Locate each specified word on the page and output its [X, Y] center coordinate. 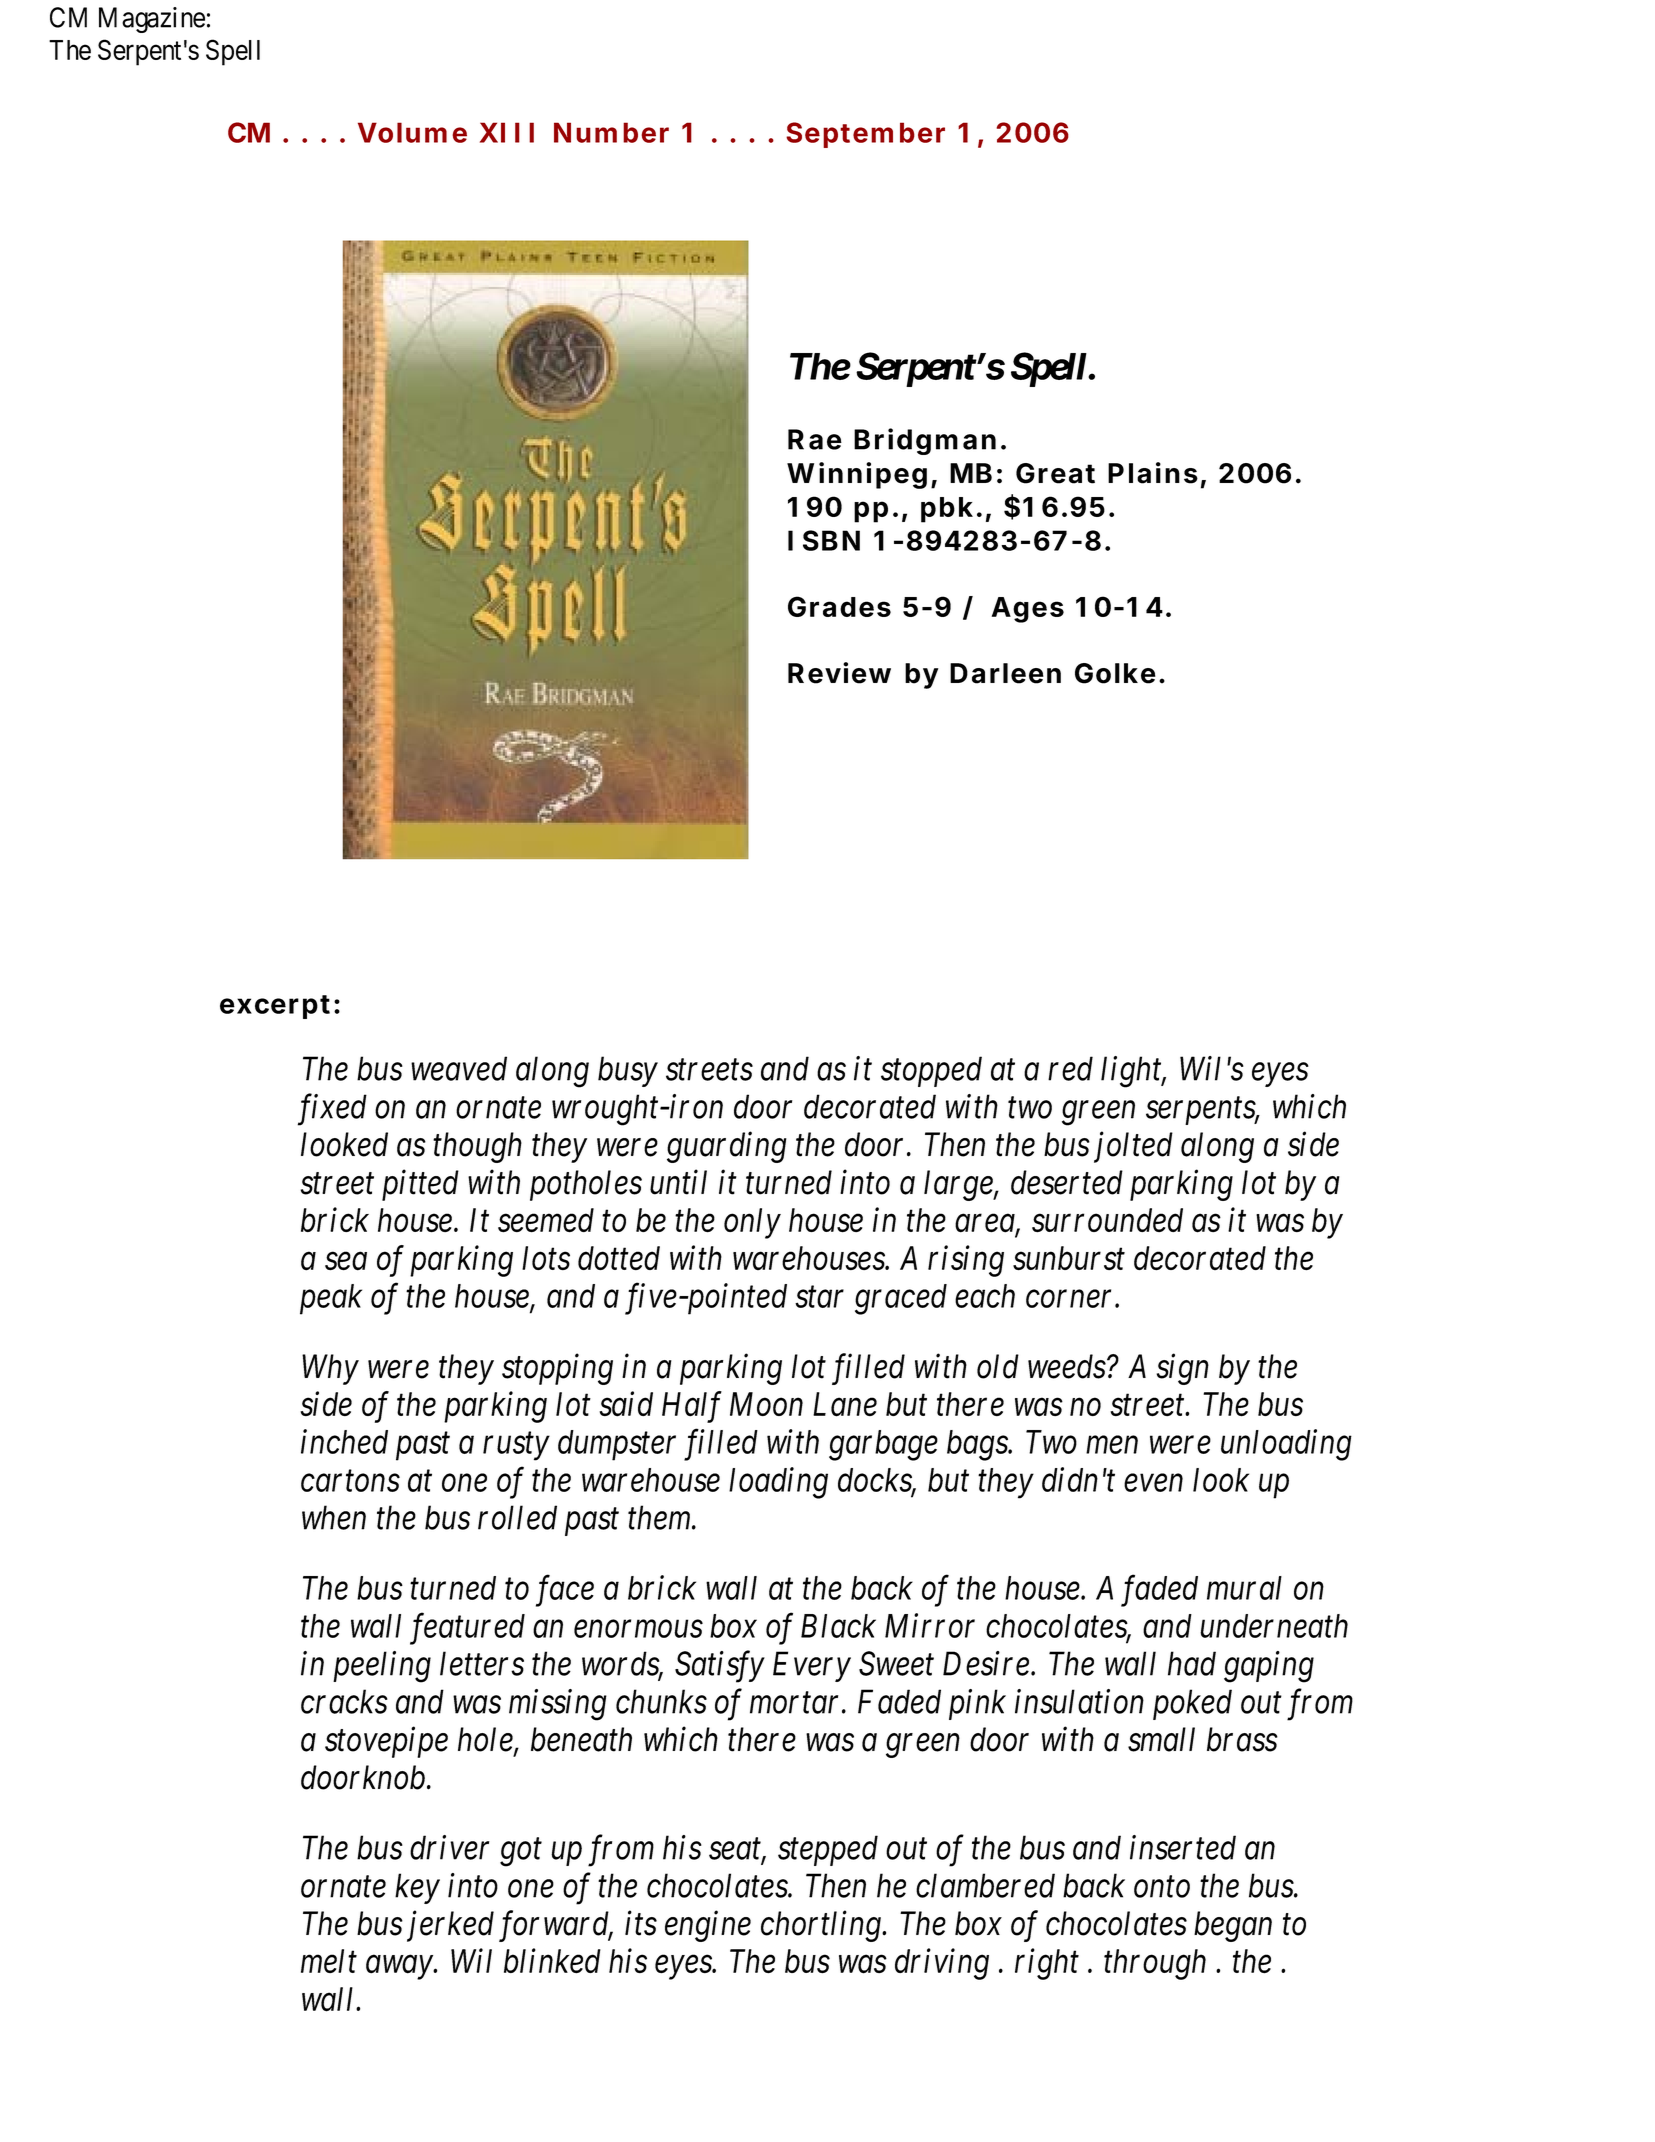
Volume [412, 132]
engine [708, 1926]
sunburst [1069, 1258]
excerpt [275, 1007]
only [752, 1223]
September [865, 135]
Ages [1028, 610]
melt [329, 1961]
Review [839, 673]
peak [331, 1299]
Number [611, 132]
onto [1162, 1887]
